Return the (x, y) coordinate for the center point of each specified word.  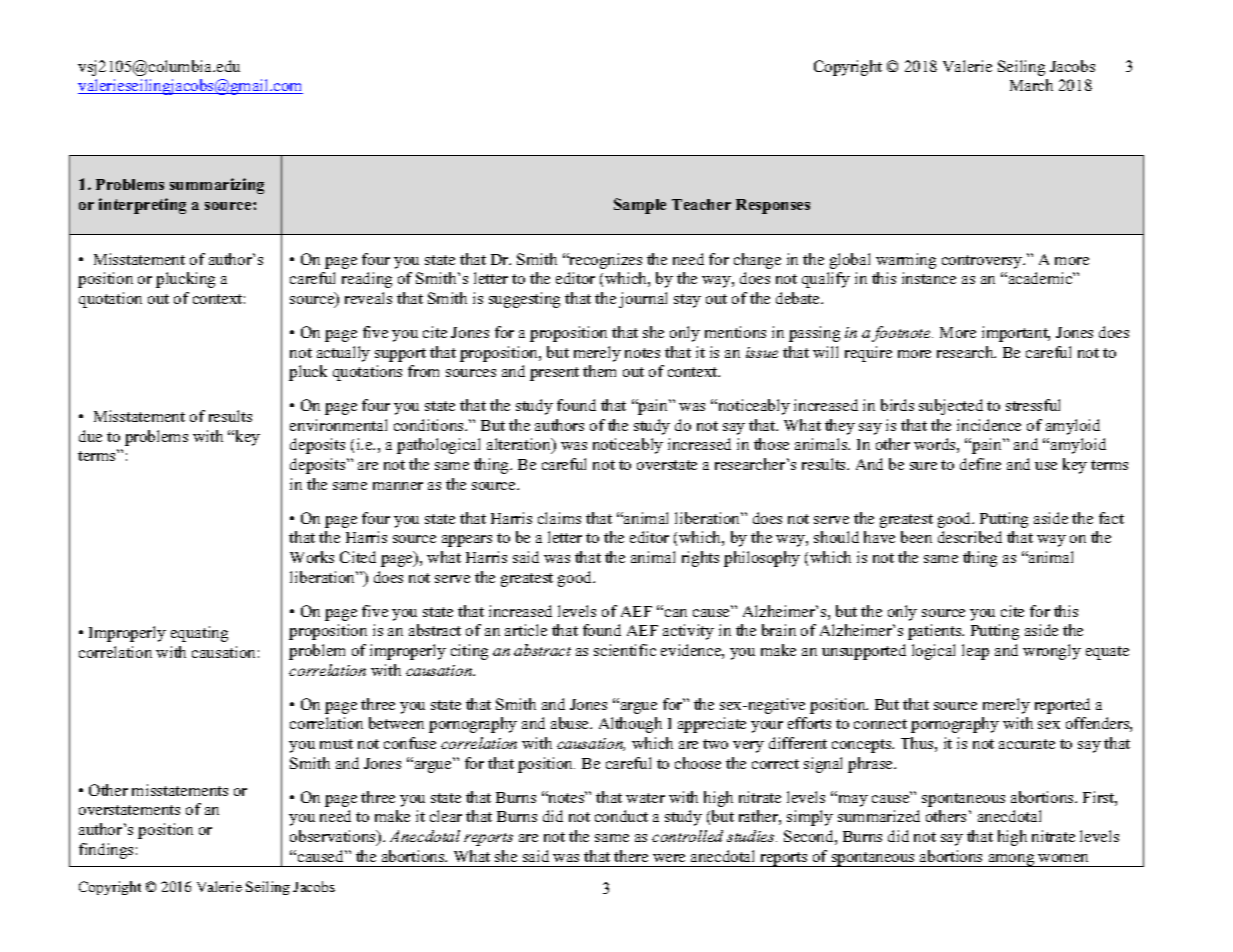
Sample (640, 206)
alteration (520, 446)
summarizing (217, 186)
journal (643, 300)
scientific (625, 650)
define (980, 464)
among (1011, 860)
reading (367, 280)
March (1031, 85)
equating (199, 634)
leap (975, 652)
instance (929, 278)
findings (106, 851)
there (631, 856)
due (90, 436)
